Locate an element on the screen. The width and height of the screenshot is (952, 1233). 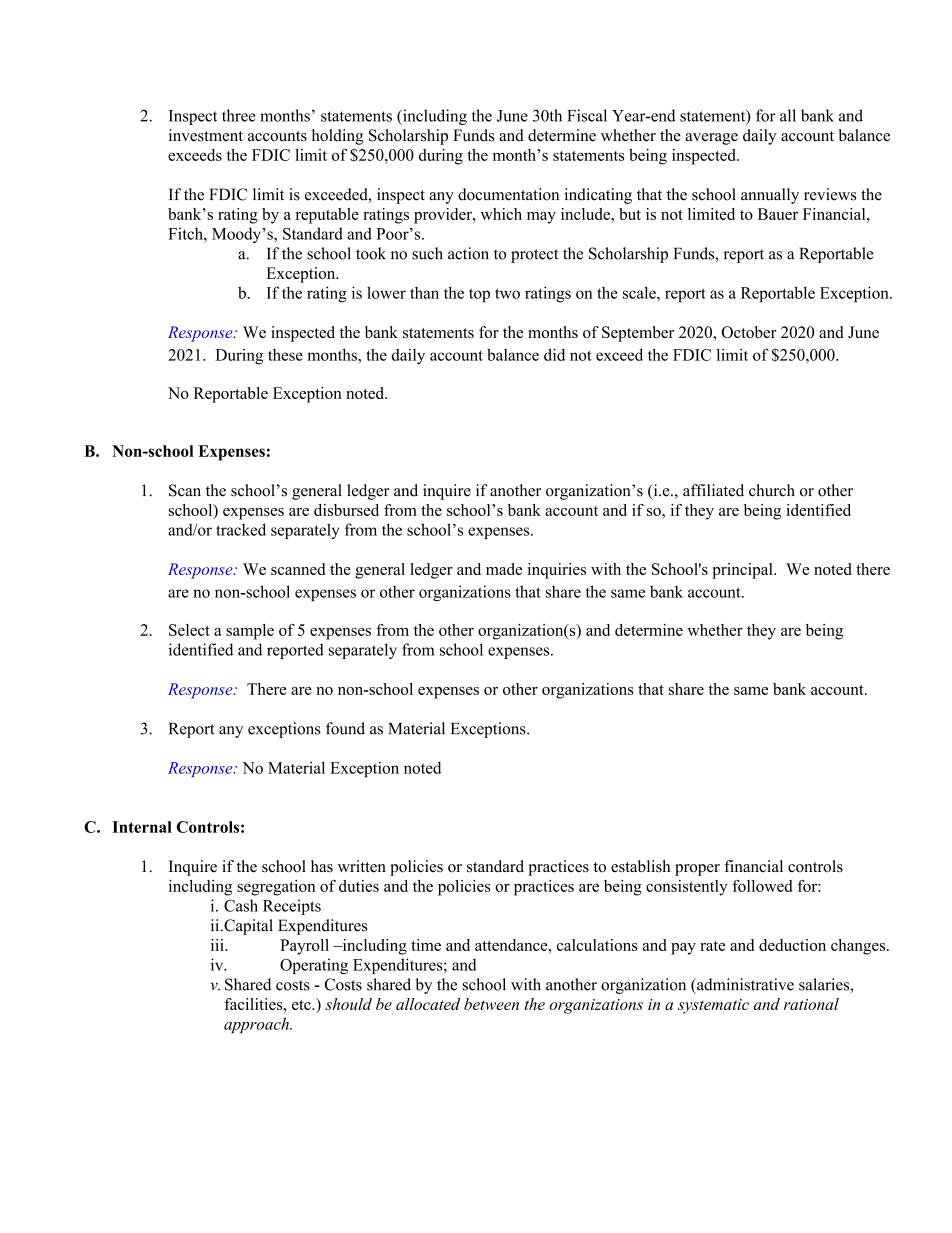
tracked is located at coordinates (241, 529).
